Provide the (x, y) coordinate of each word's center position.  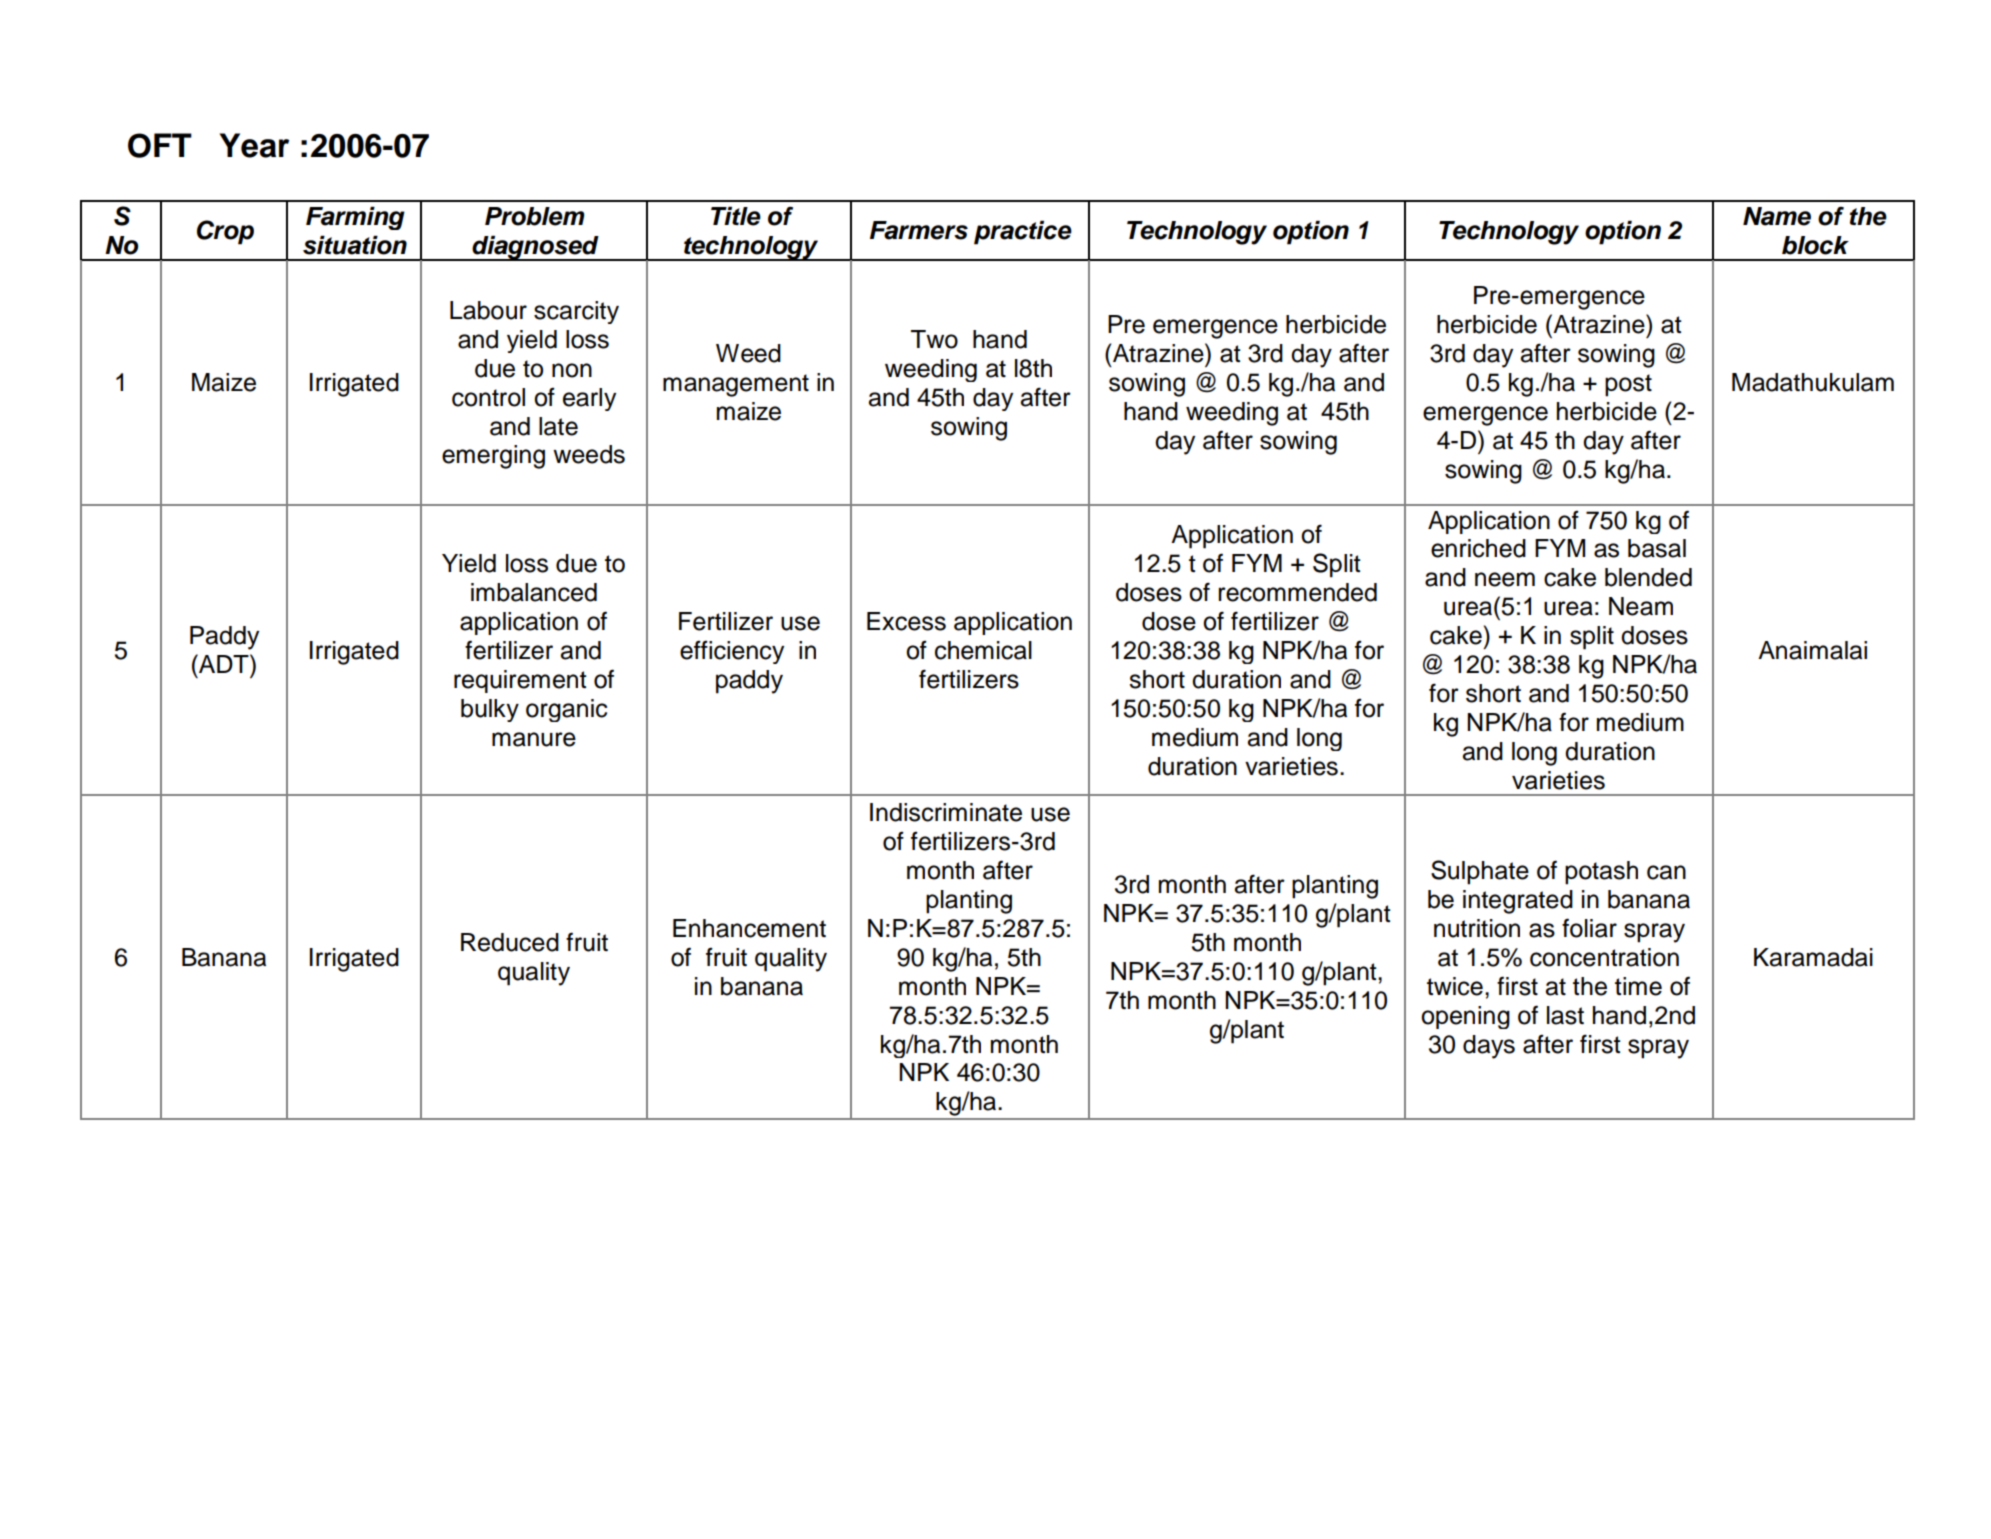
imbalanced (534, 592)
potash (1601, 873)
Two (934, 339)
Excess (906, 621)
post (1628, 385)
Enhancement (749, 928)
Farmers (919, 230)
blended (1648, 577)
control (488, 397)
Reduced (510, 942)
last (1565, 1015)
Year (254, 145)
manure (534, 739)
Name (1777, 216)
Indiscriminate (946, 812)
